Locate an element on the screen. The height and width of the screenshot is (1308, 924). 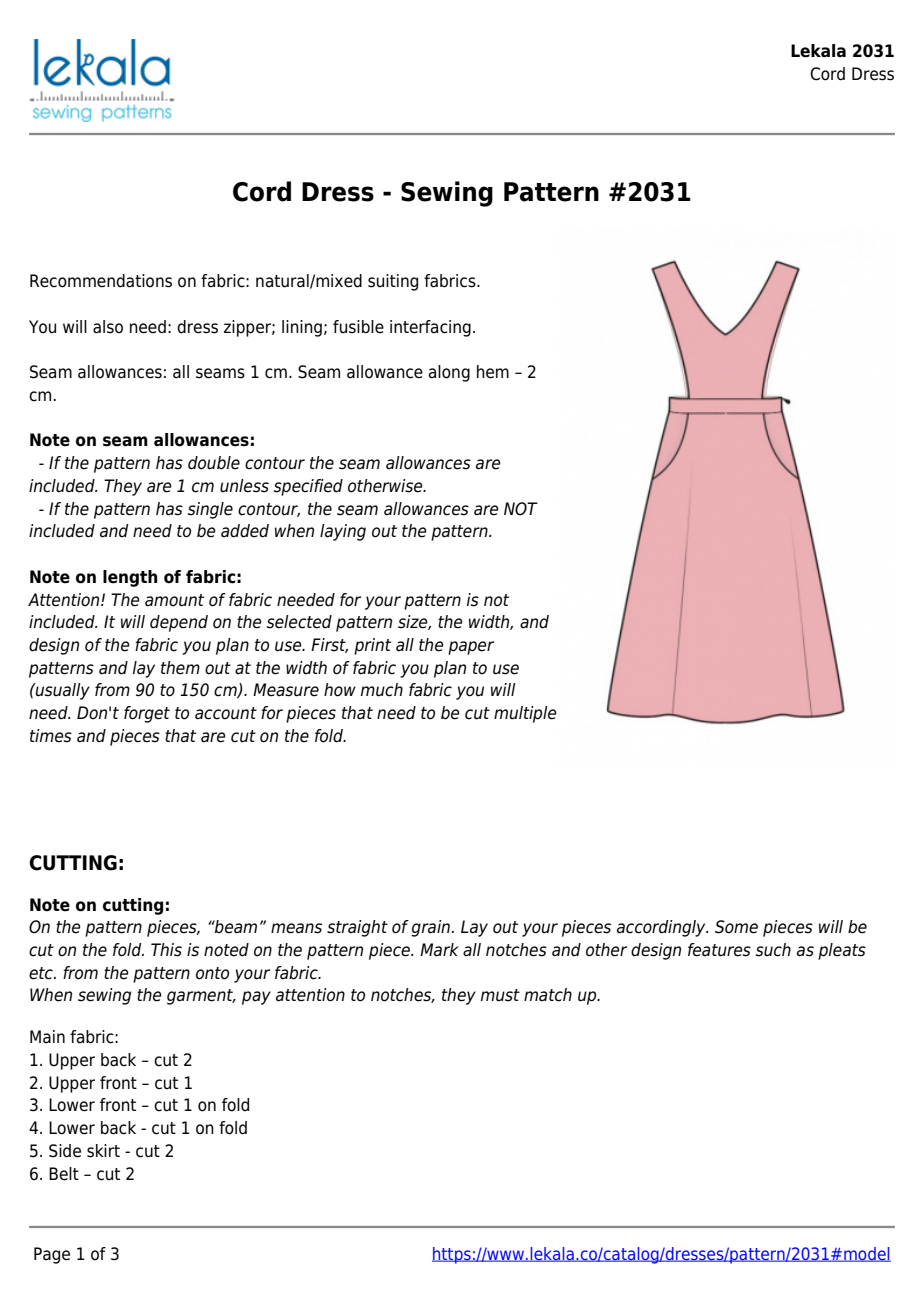
laying is located at coordinates (343, 532).
